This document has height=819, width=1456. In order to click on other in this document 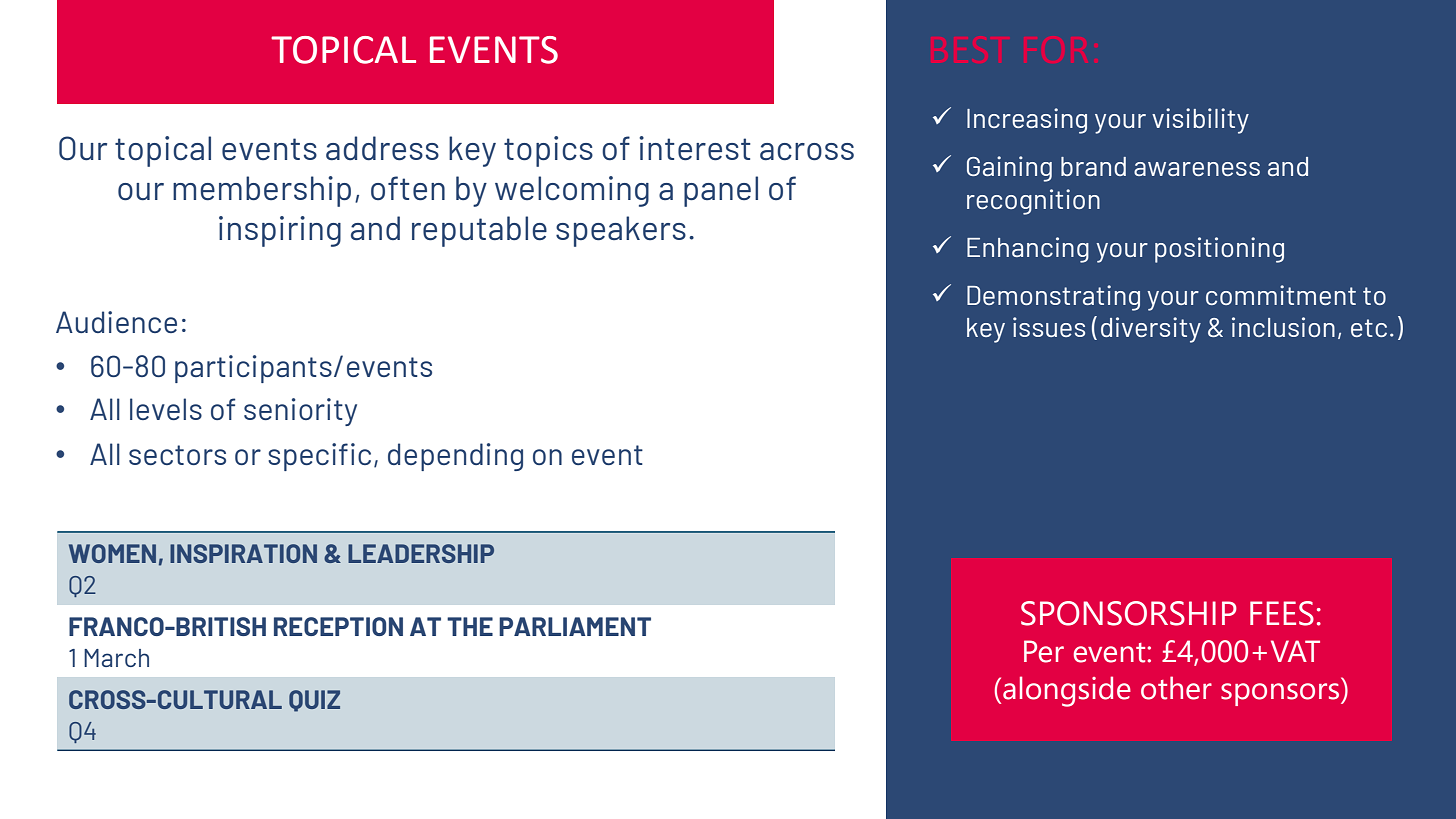, I will do `click(1176, 688)`.
